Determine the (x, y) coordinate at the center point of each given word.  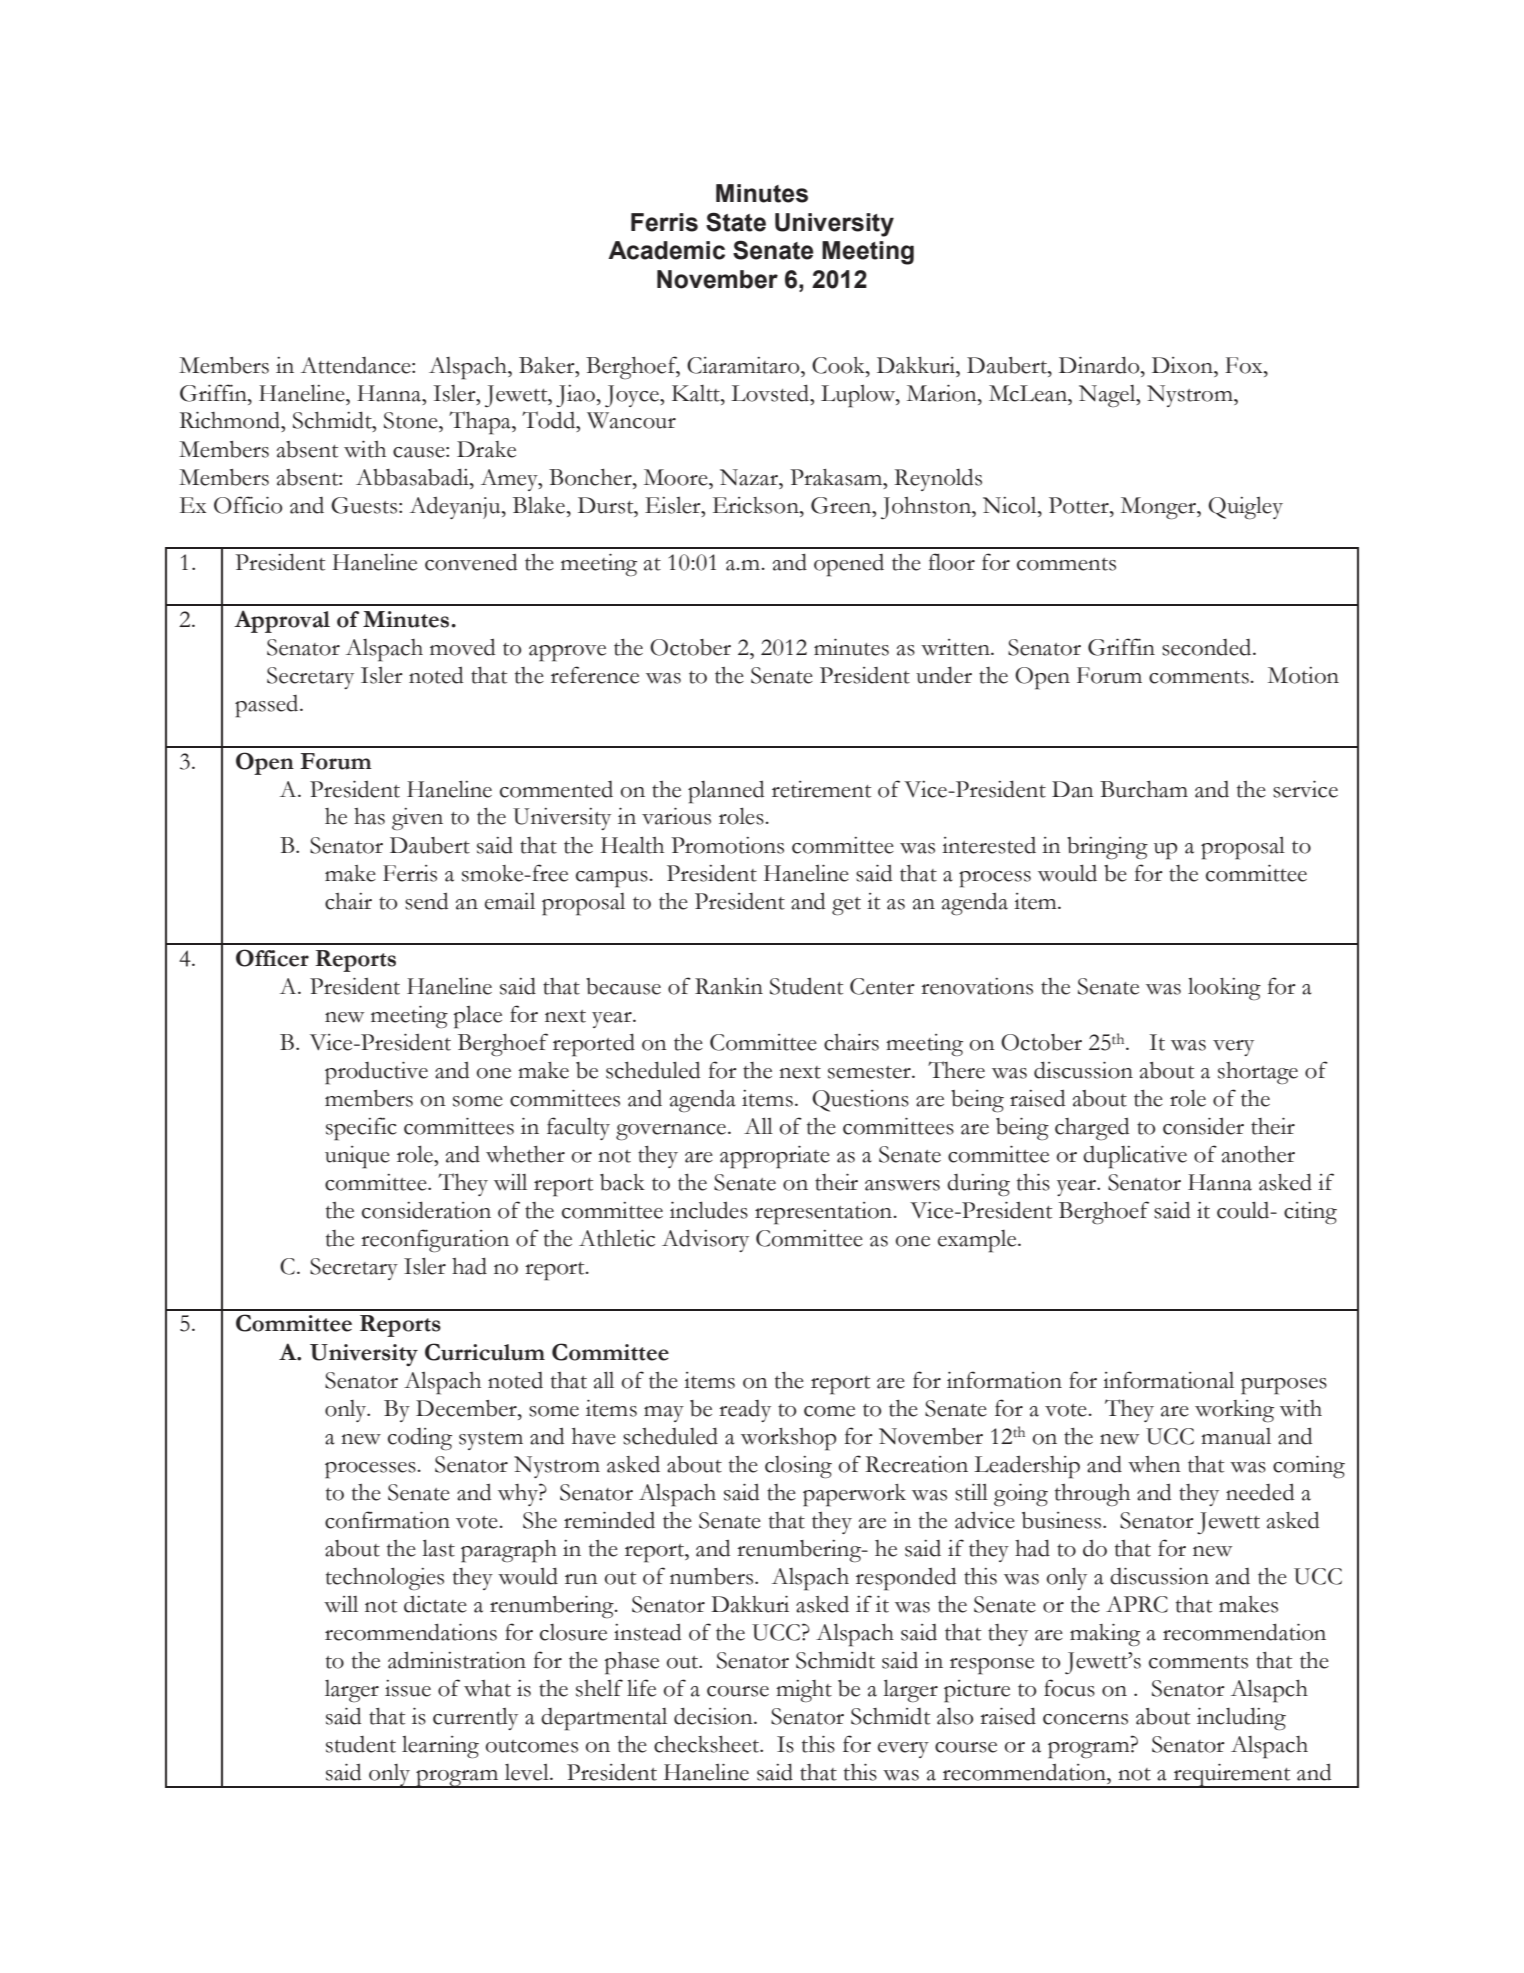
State (736, 222)
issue (408, 1688)
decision (714, 1716)
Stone (412, 420)
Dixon (1183, 365)
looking (1224, 989)
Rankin (729, 986)
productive (376, 1073)
